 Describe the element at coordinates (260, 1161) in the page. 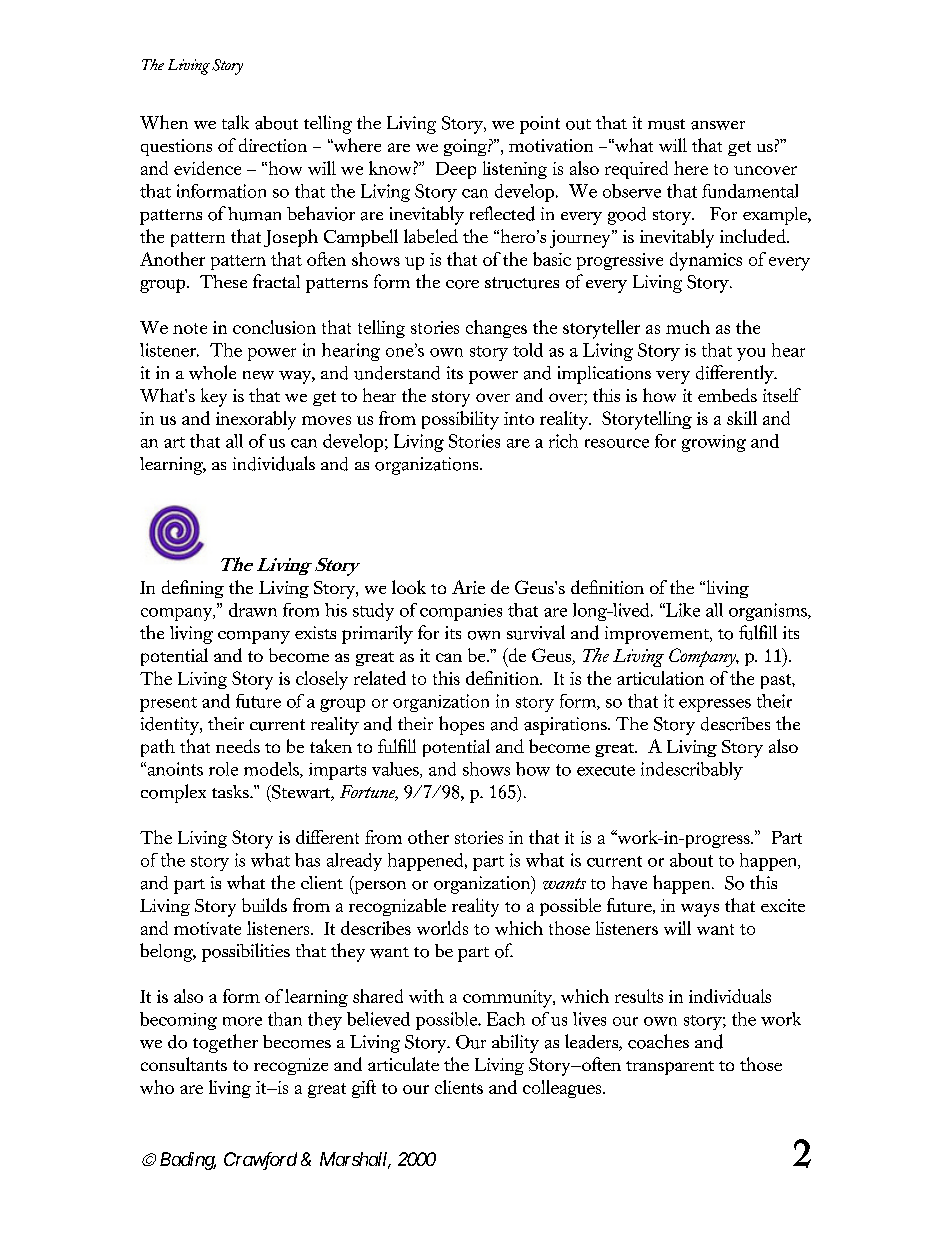

I see `Crawford` at that location.
